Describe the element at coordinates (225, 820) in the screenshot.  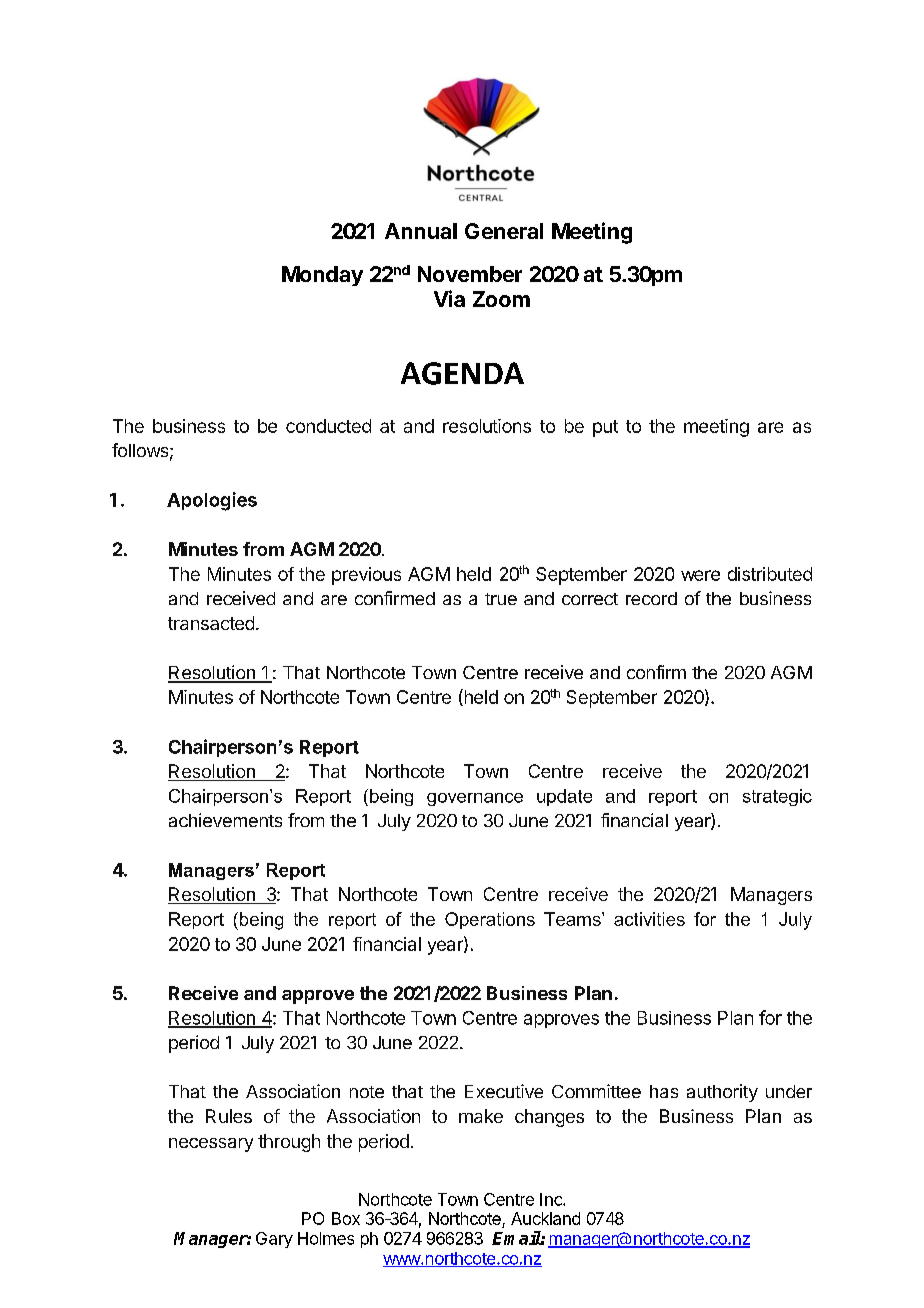
I see `achievements` at that location.
